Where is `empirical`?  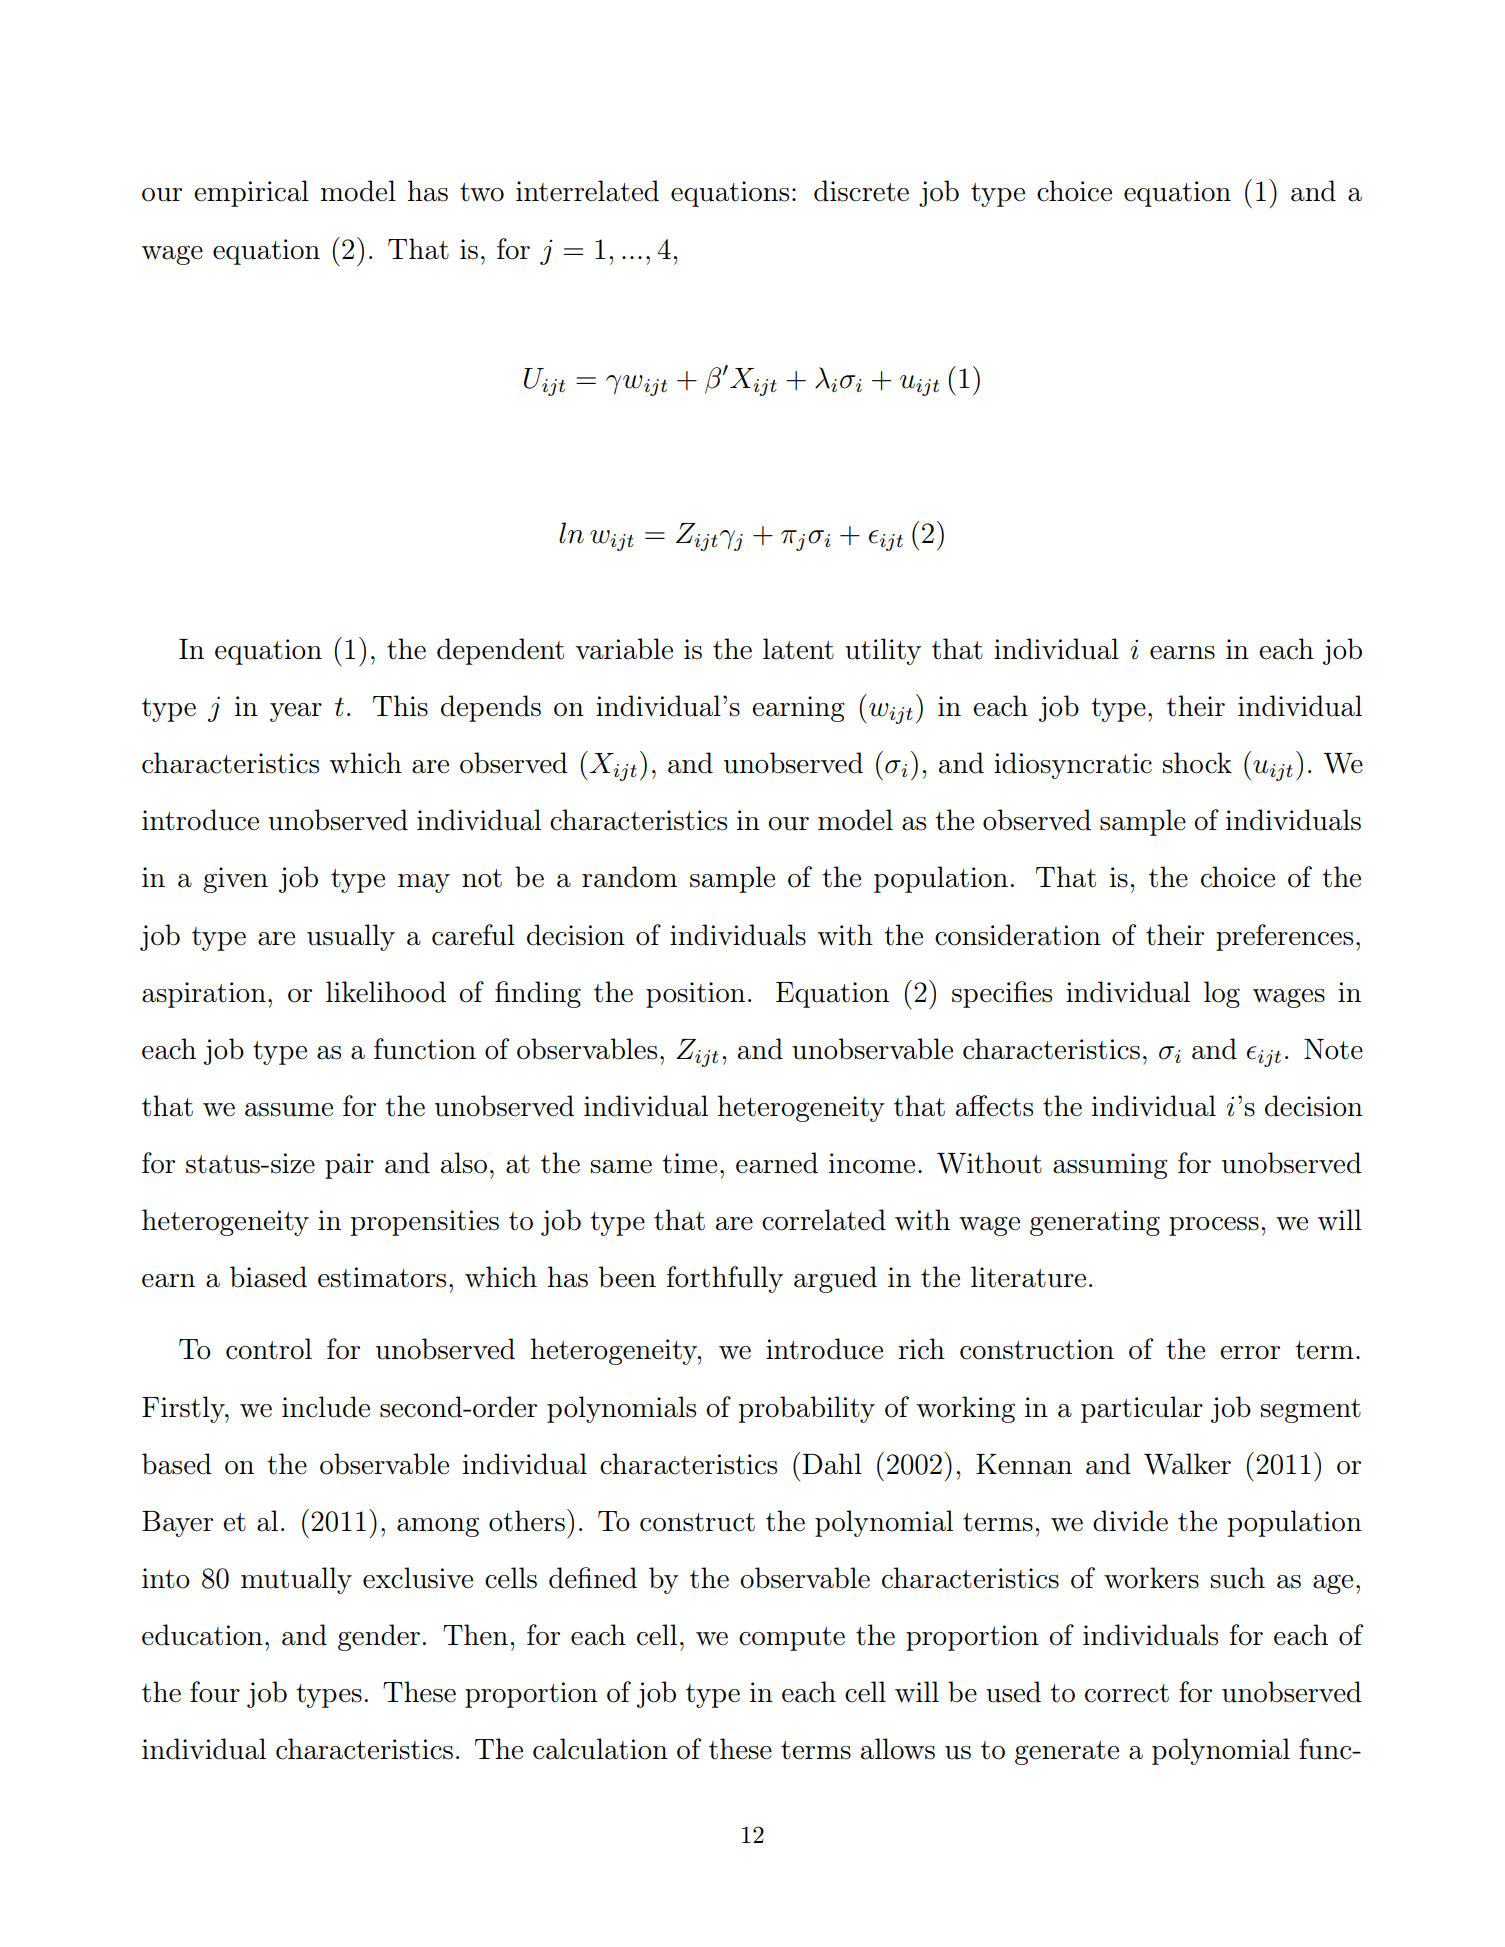 empirical is located at coordinates (251, 193).
